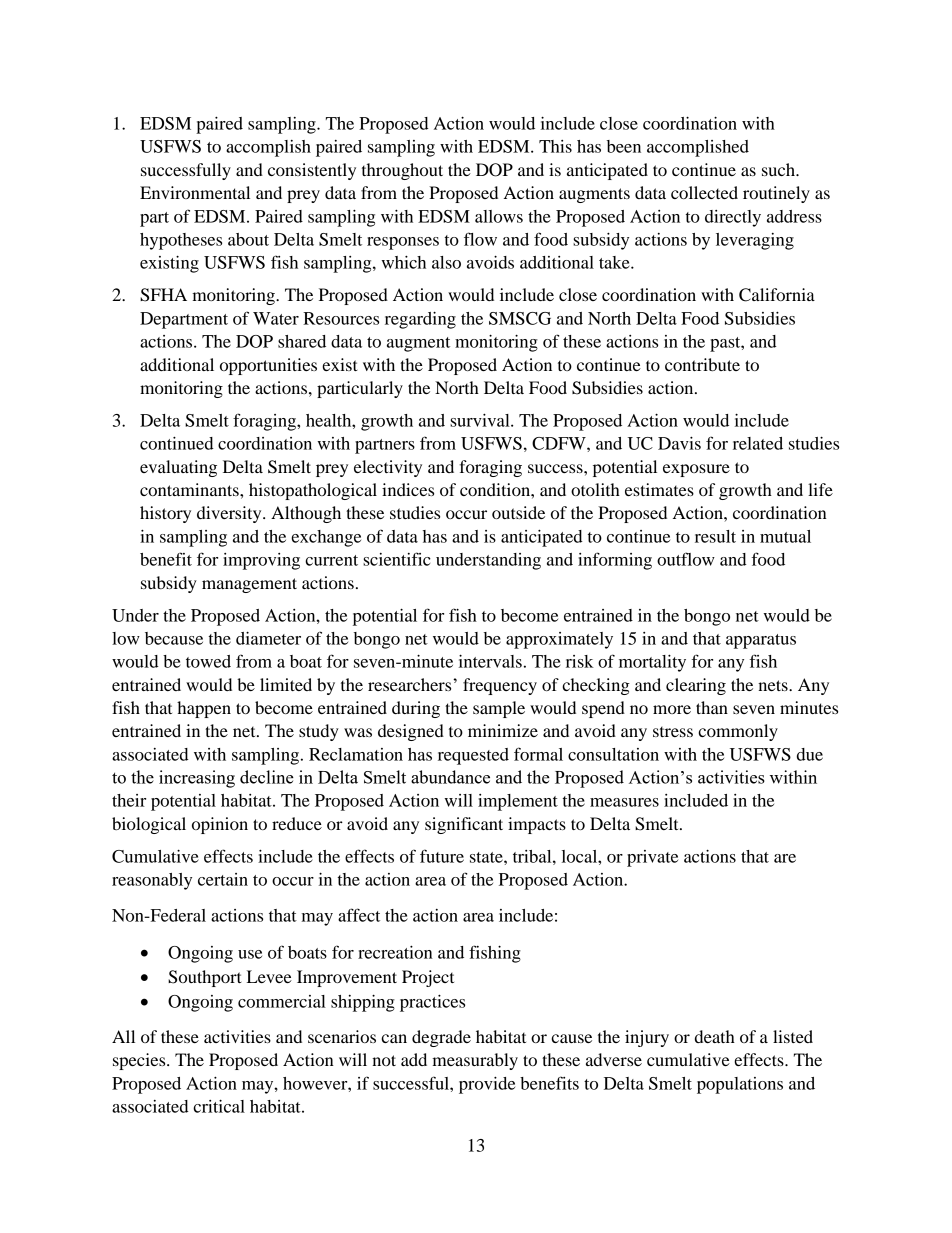 The image size is (952, 1233). What do you see at coordinates (195, 192) in the screenshot?
I see `Environmental` at bounding box center [195, 192].
